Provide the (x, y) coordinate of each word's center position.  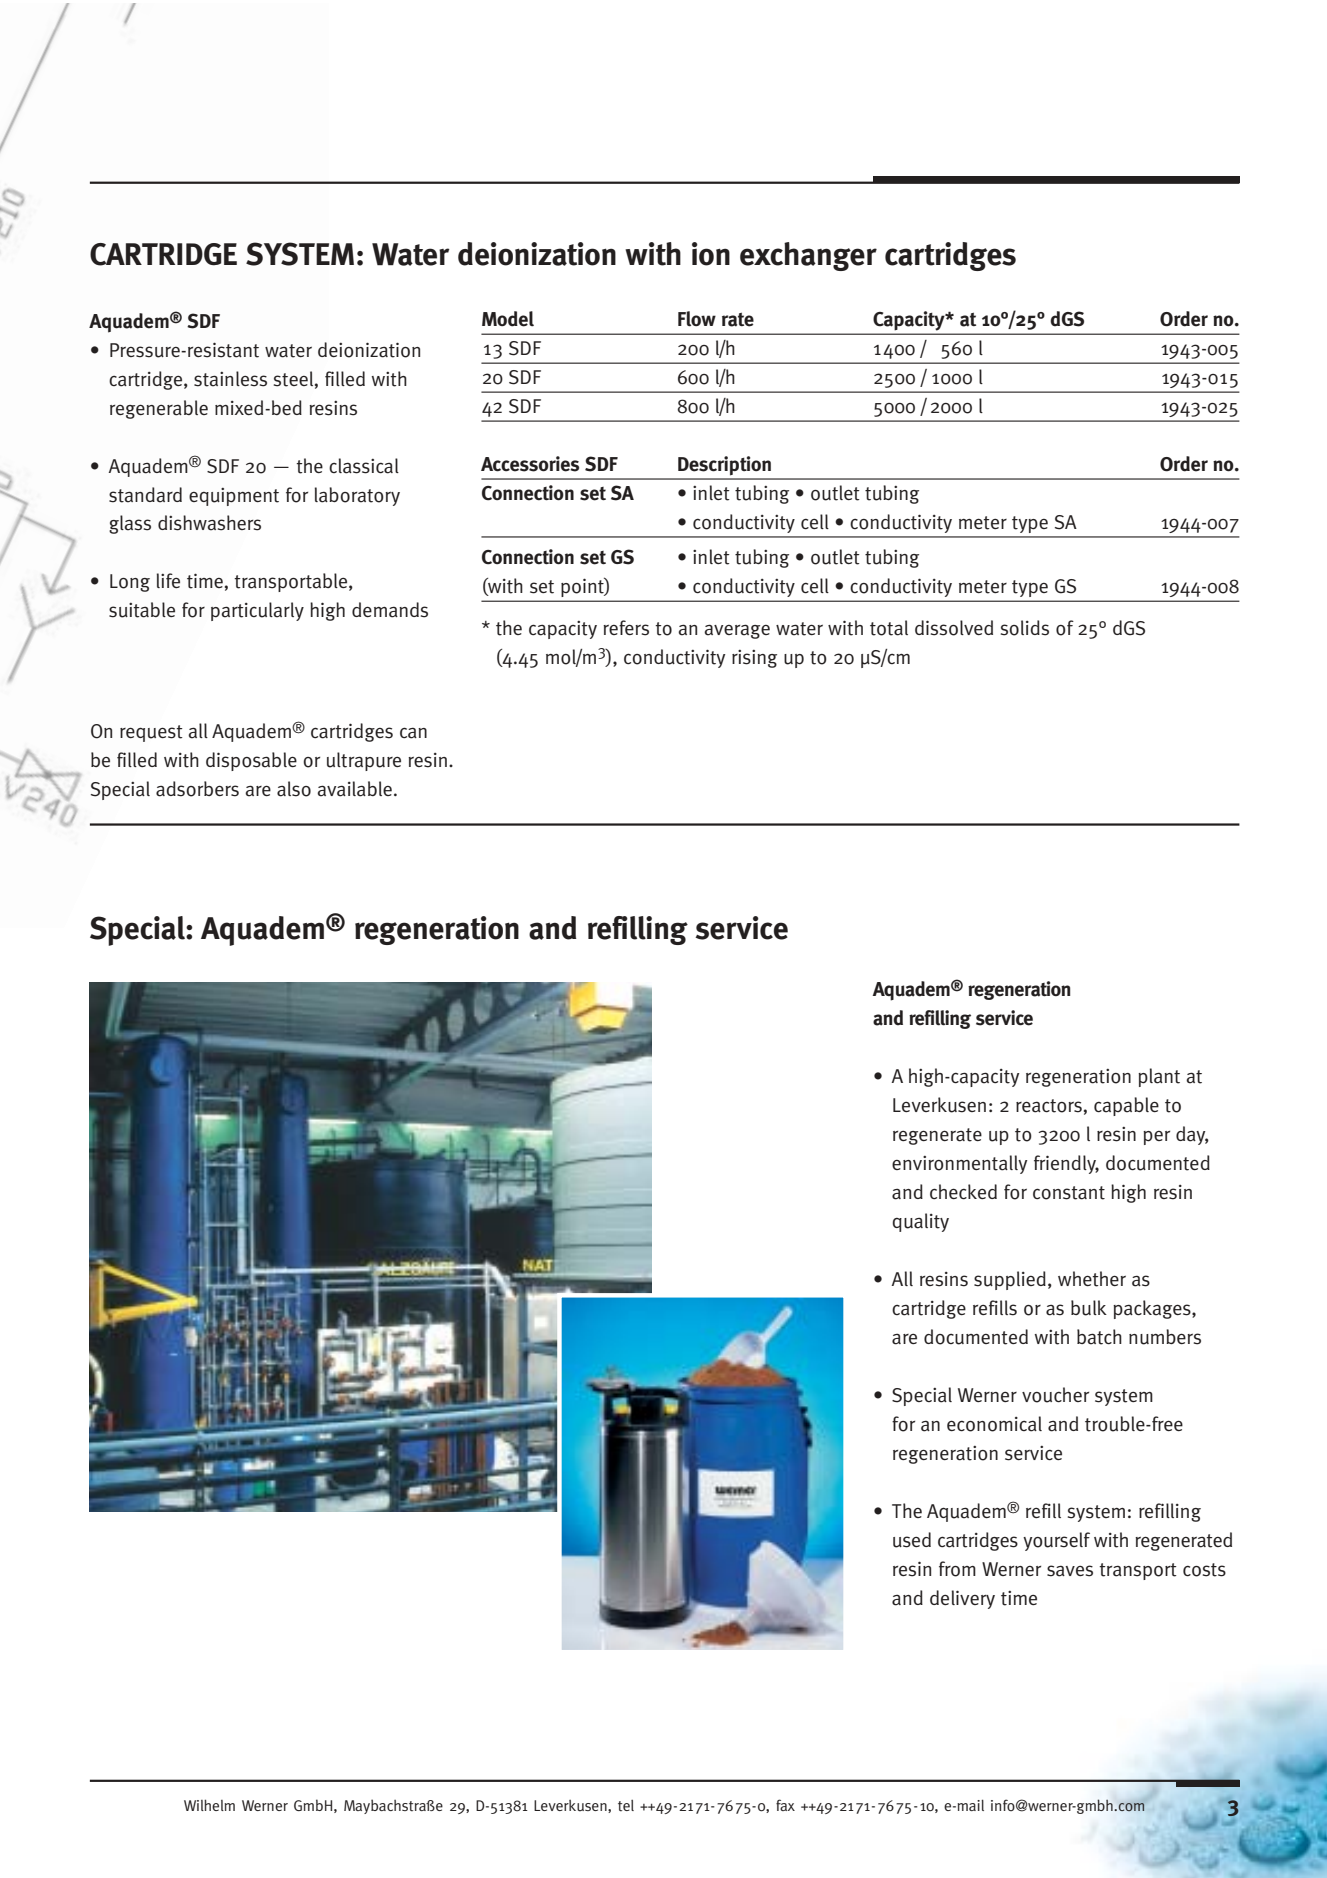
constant (1069, 1193)
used (912, 1540)
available (354, 789)
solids (1025, 628)
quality (921, 1222)
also (294, 789)
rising (754, 659)
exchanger (808, 256)
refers (626, 628)
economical (994, 1424)
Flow (697, 319)
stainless (230, 379)
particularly (257, 611)
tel (626, 1805)
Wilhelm (209, 1805)
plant (1159, 1077)
